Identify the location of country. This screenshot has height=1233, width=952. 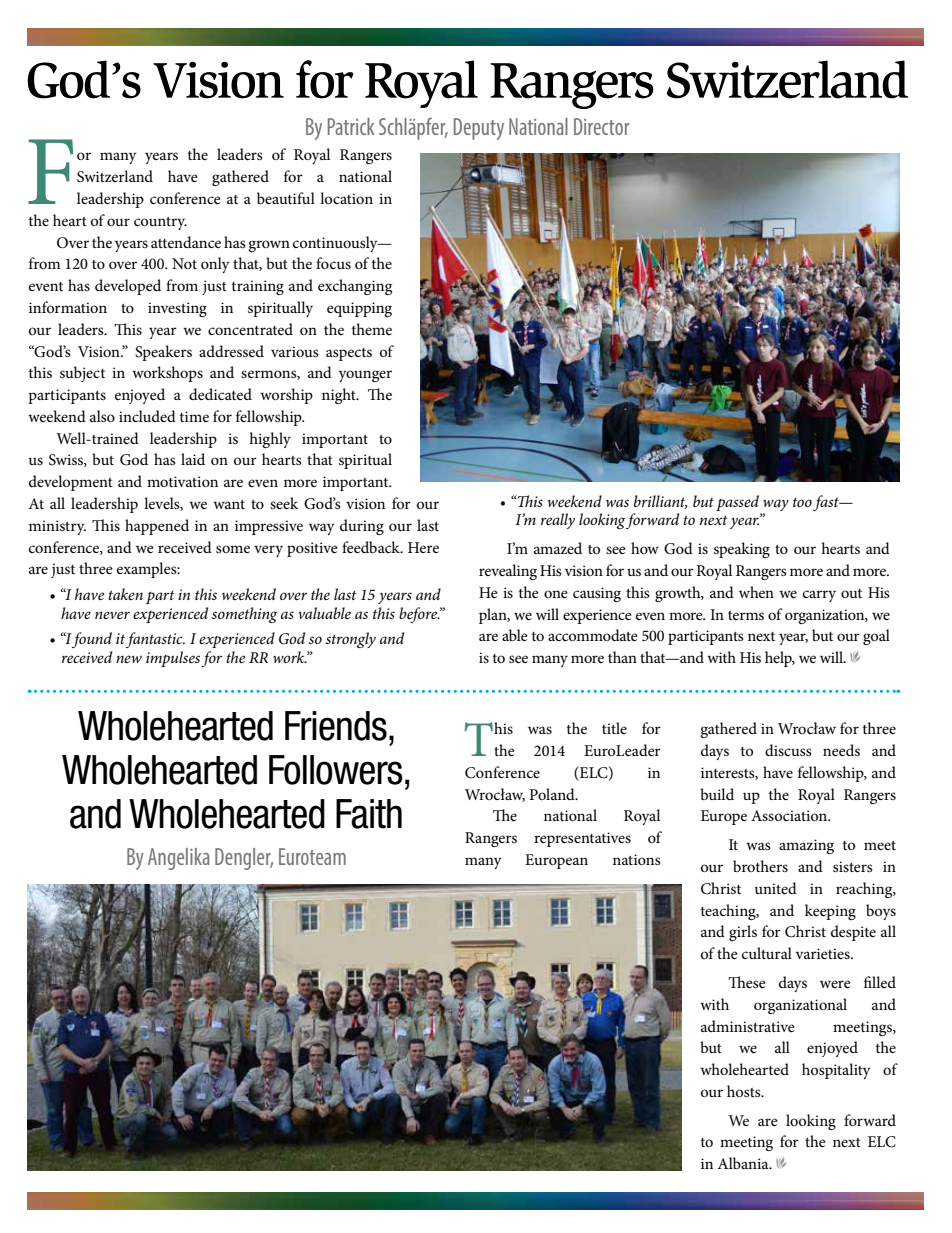
(160, 223).
